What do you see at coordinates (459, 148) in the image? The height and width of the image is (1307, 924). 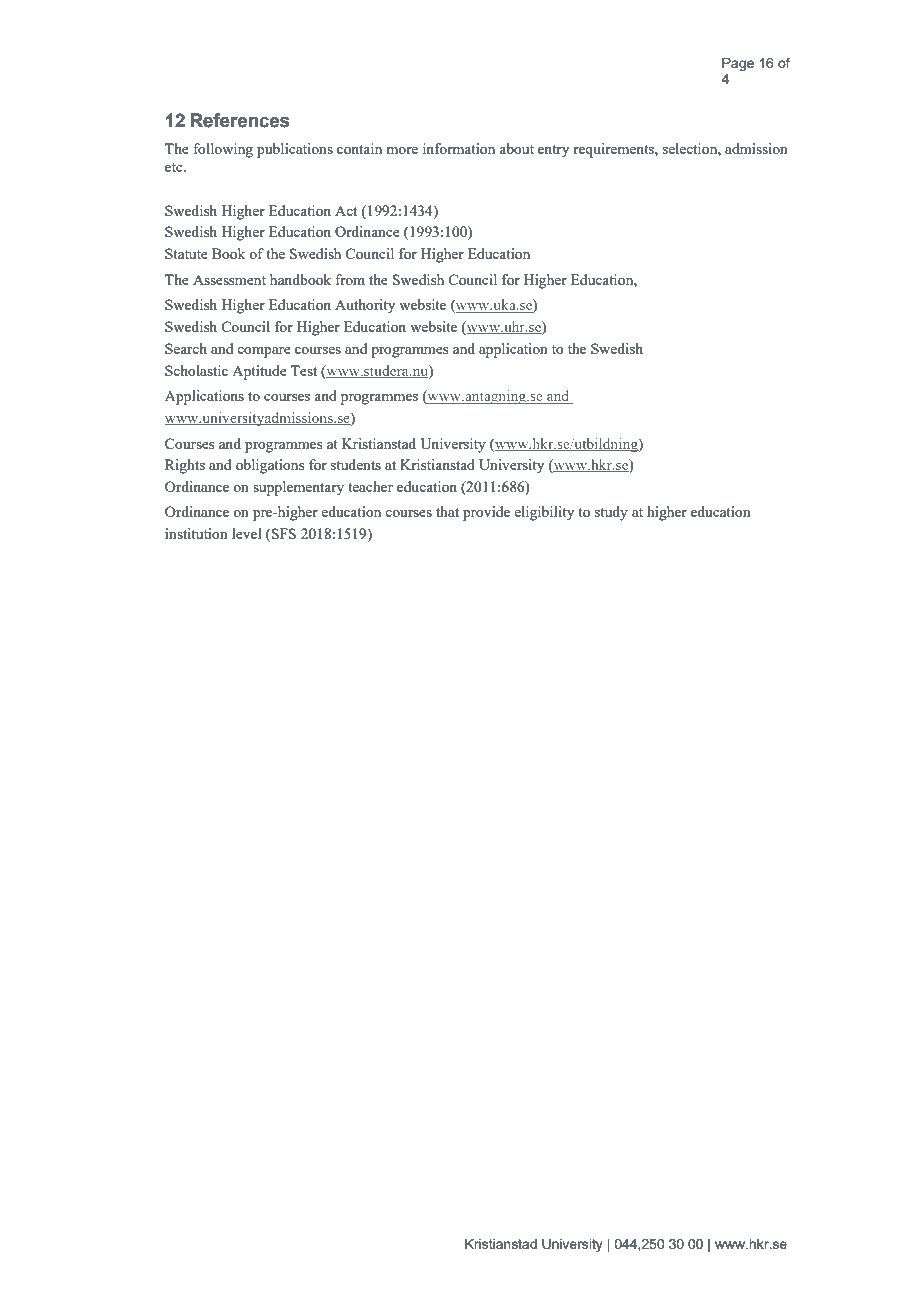 I see `information` at bounding box center [459, 148].
